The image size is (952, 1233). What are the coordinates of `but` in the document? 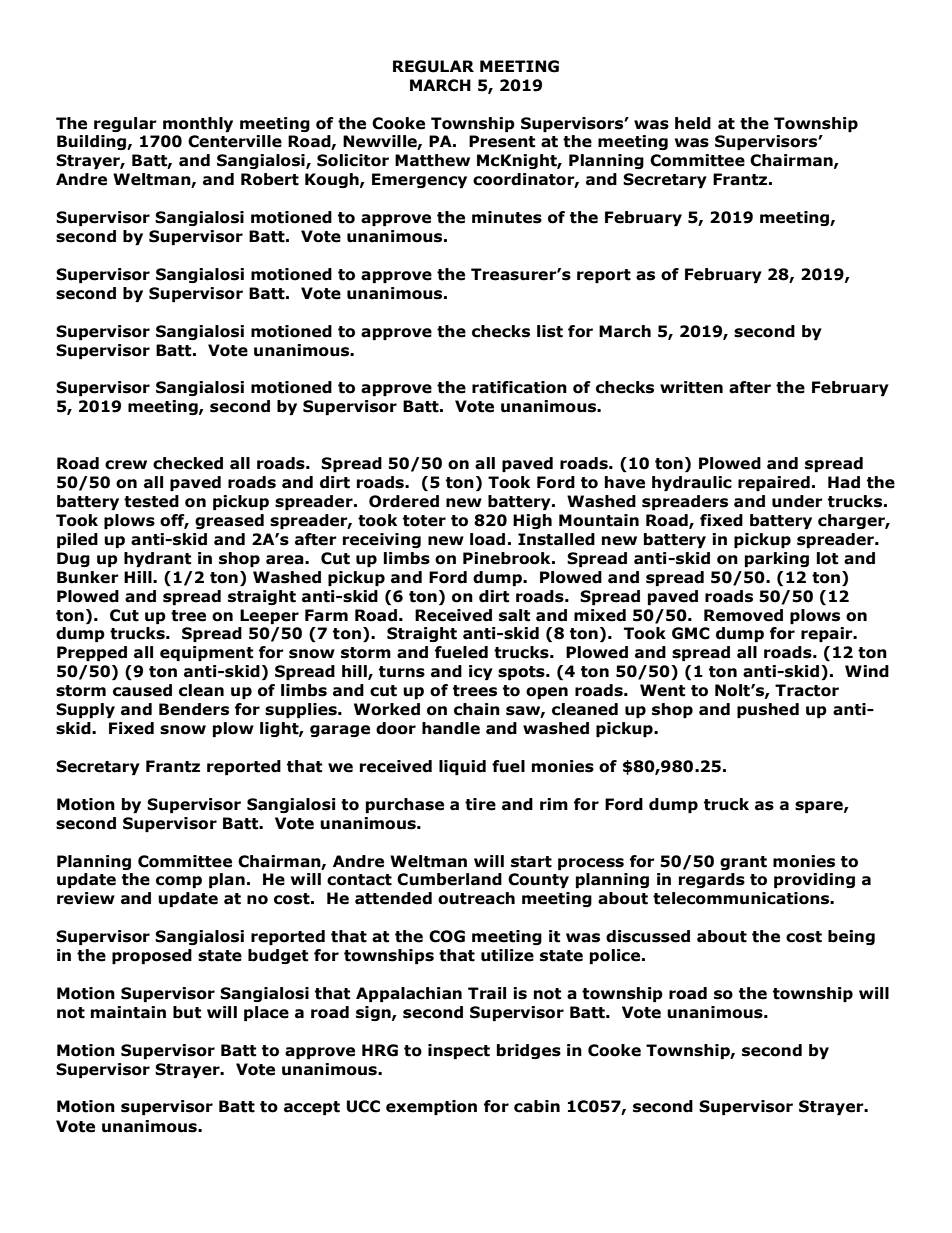 It's located at (187, 1012).
